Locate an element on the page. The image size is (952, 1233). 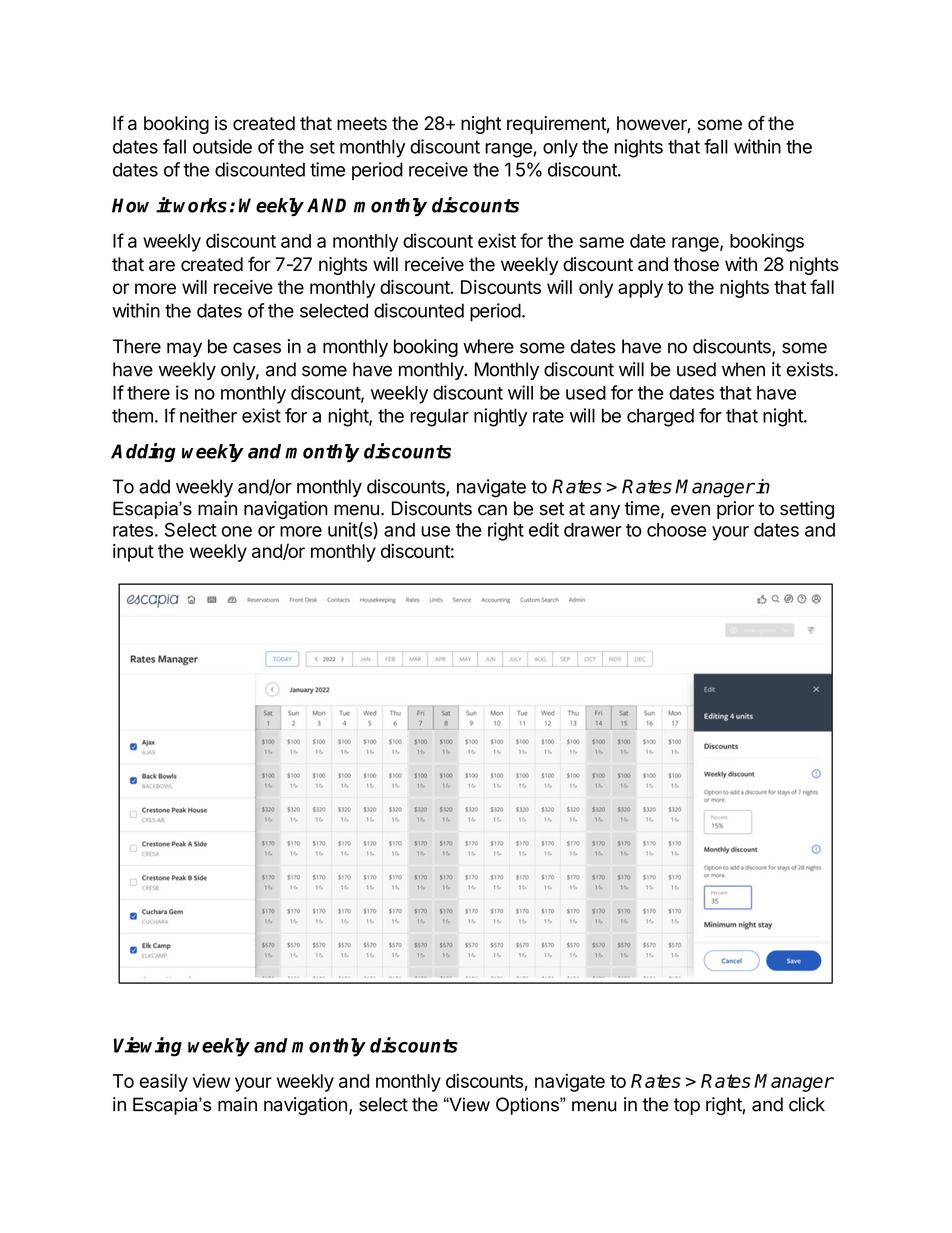
drawer is located at coordinates (593, 530).
